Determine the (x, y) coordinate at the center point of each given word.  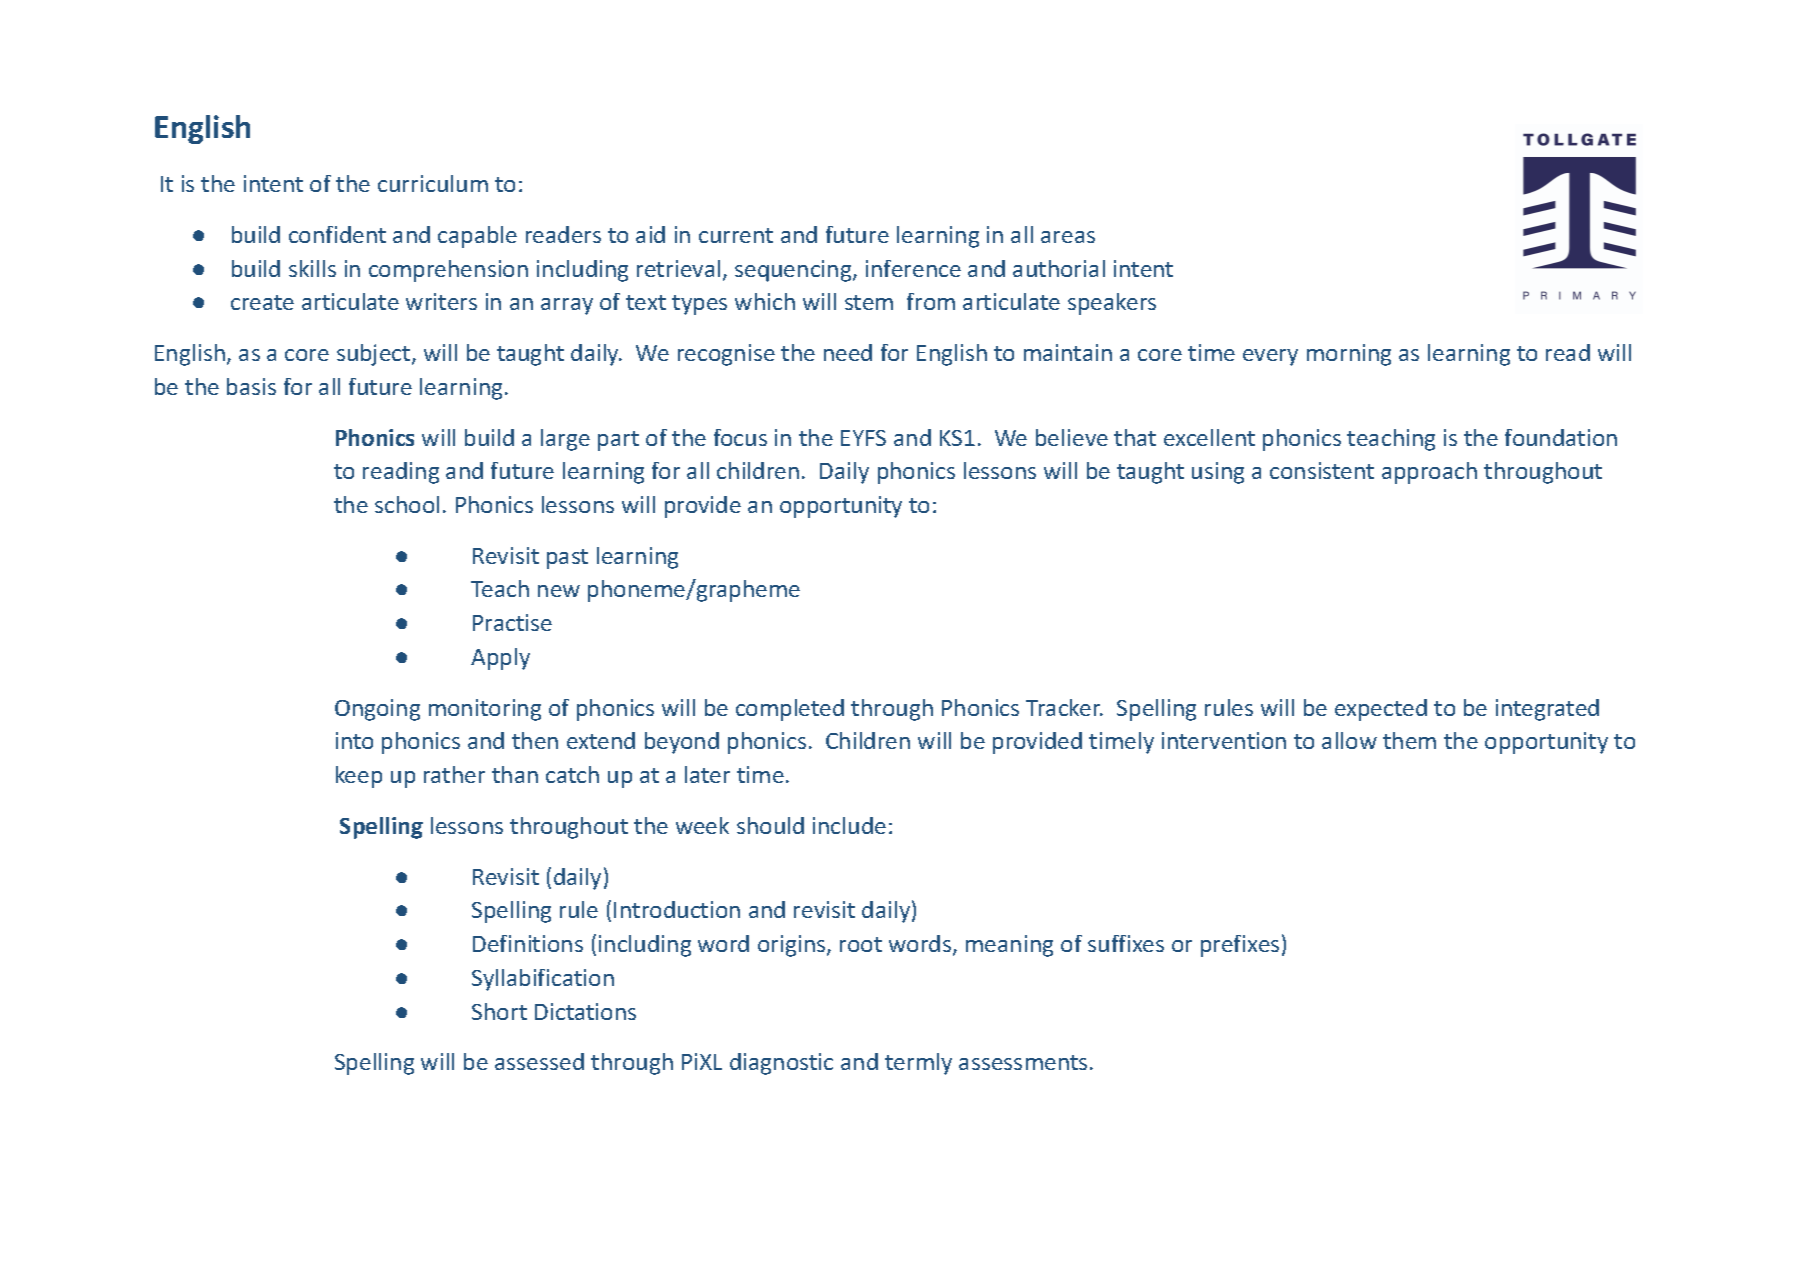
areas (1068, 237)
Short (499, 1011)
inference (913, 268)
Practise (512, 622)
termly (918, 1064)
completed (790, 710)
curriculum (433, 183)
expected (1381, 710)
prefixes (1240, 946)
